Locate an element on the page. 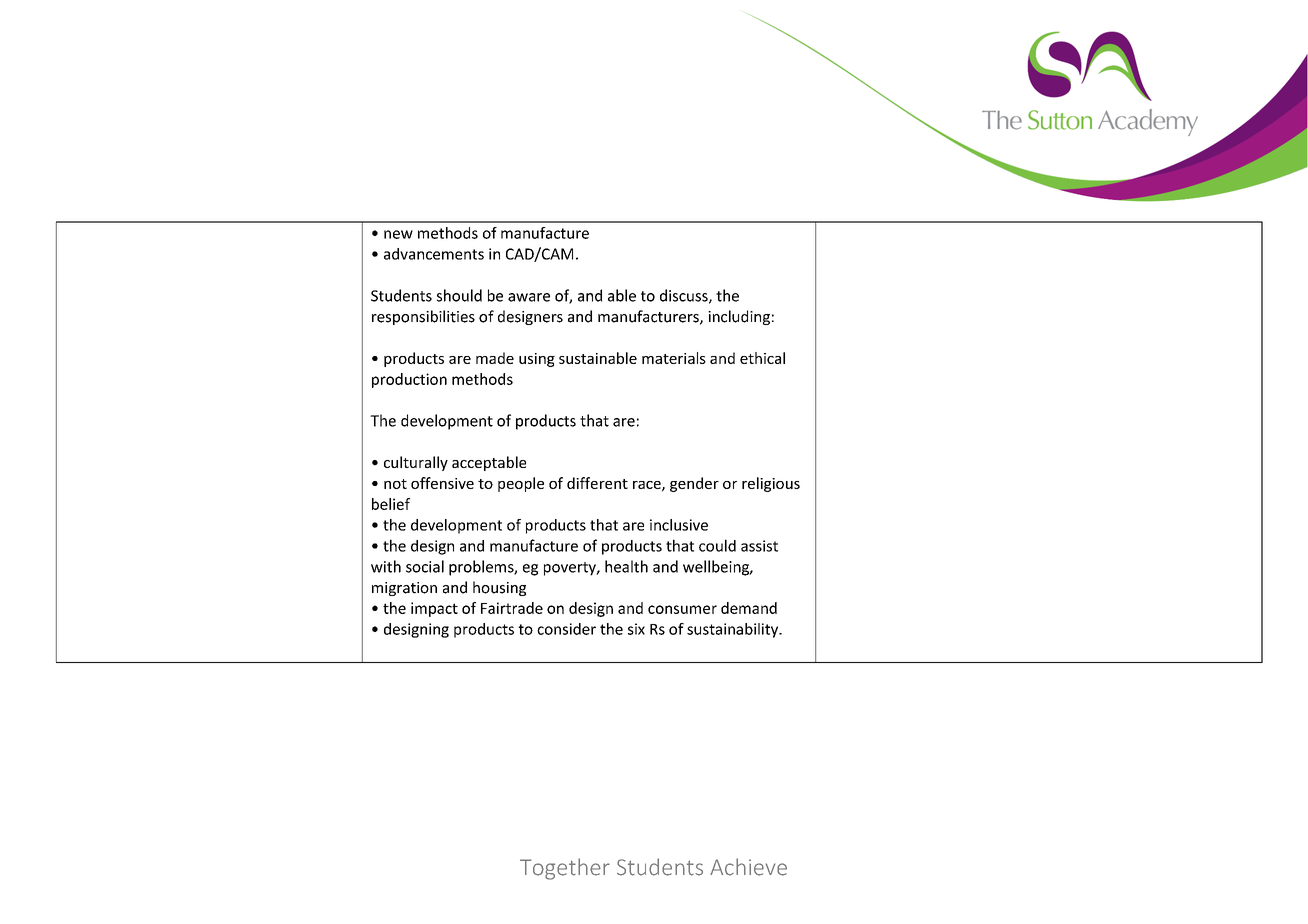 This page has height=924, width=1308. Achieve is located at coordinates (748, 867).
